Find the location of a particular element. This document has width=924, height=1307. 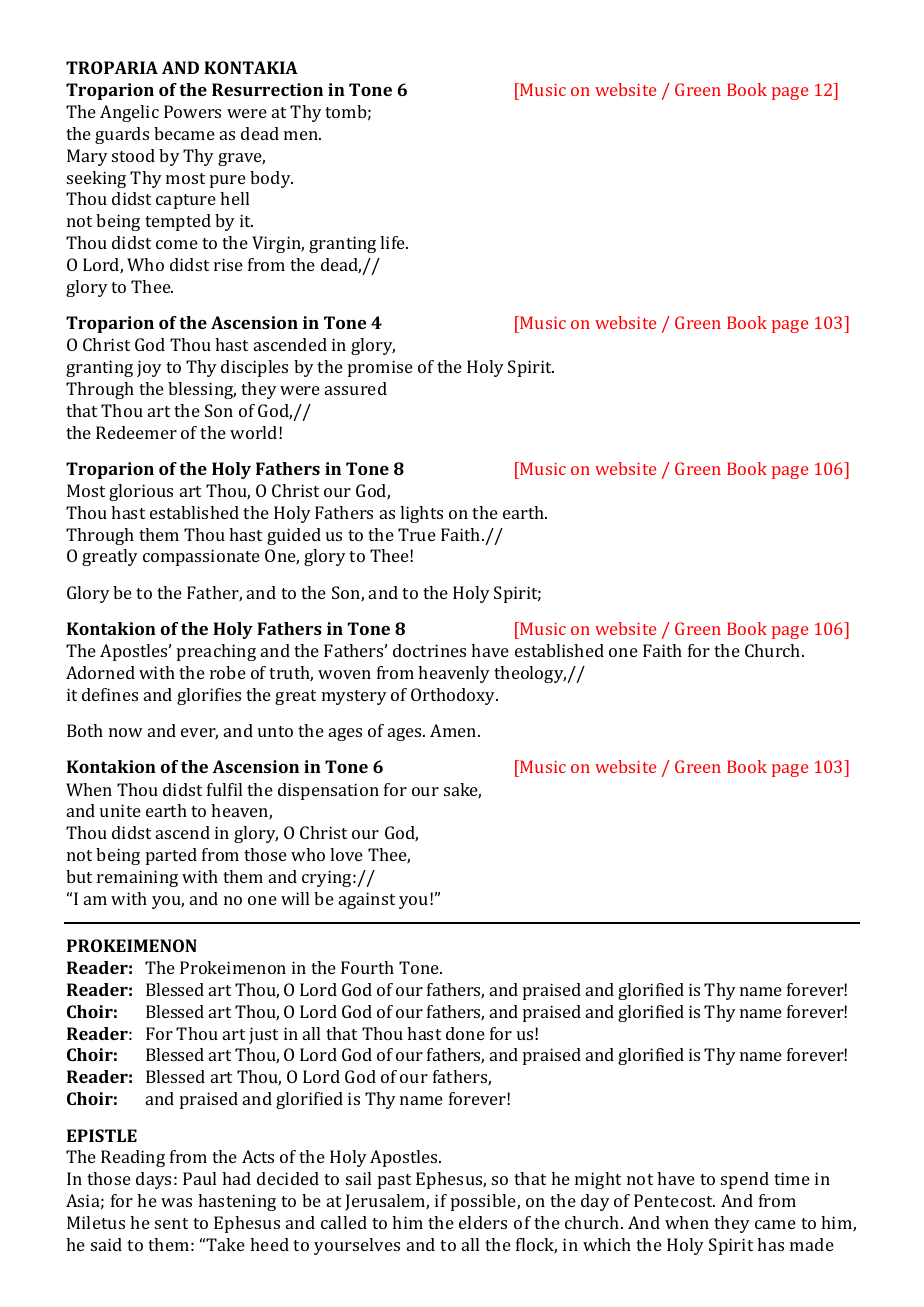

body is located at coordinates (271, 179).
